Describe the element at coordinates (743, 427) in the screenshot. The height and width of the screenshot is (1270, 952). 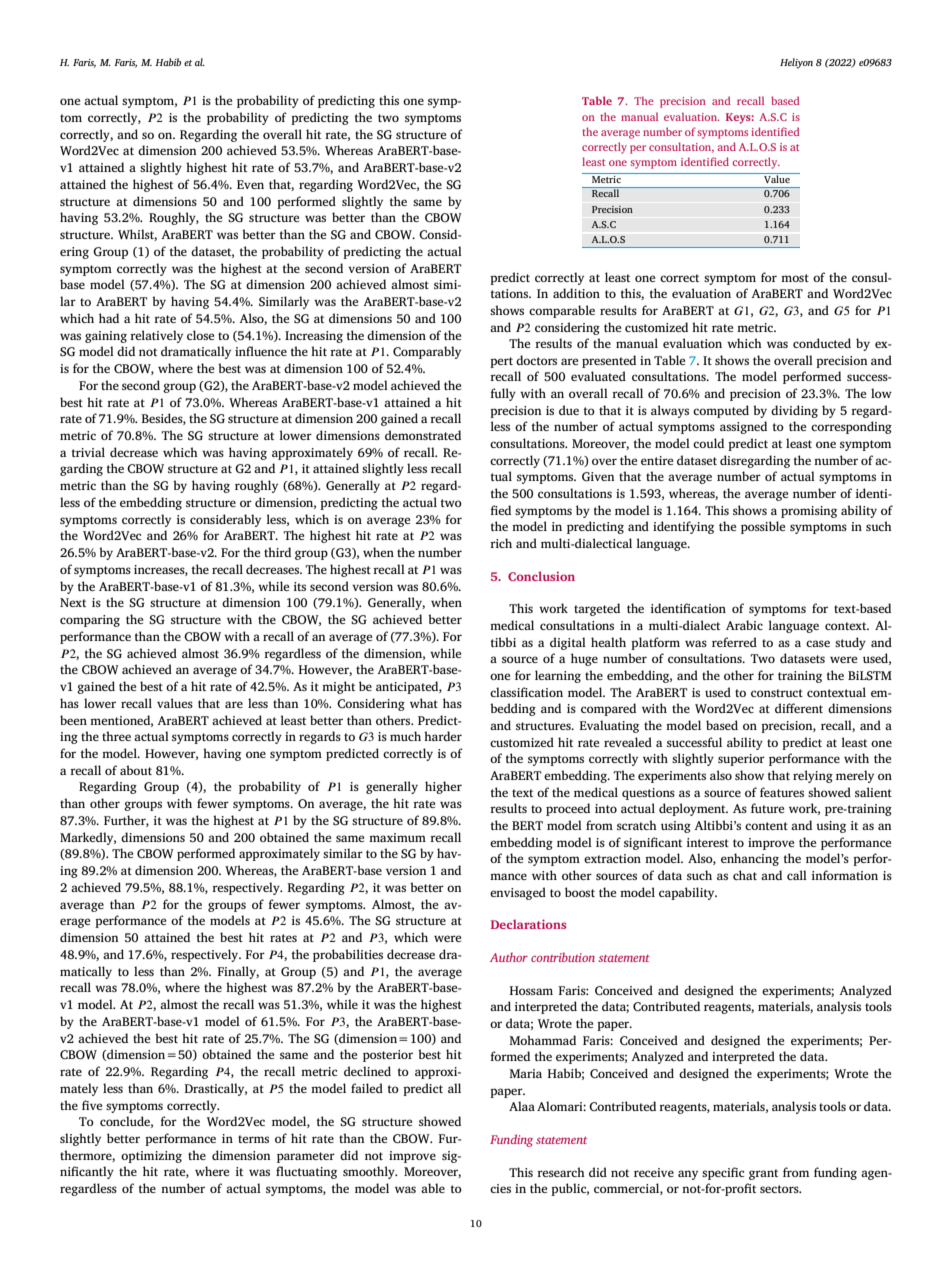
I see `assigned` at that location.
